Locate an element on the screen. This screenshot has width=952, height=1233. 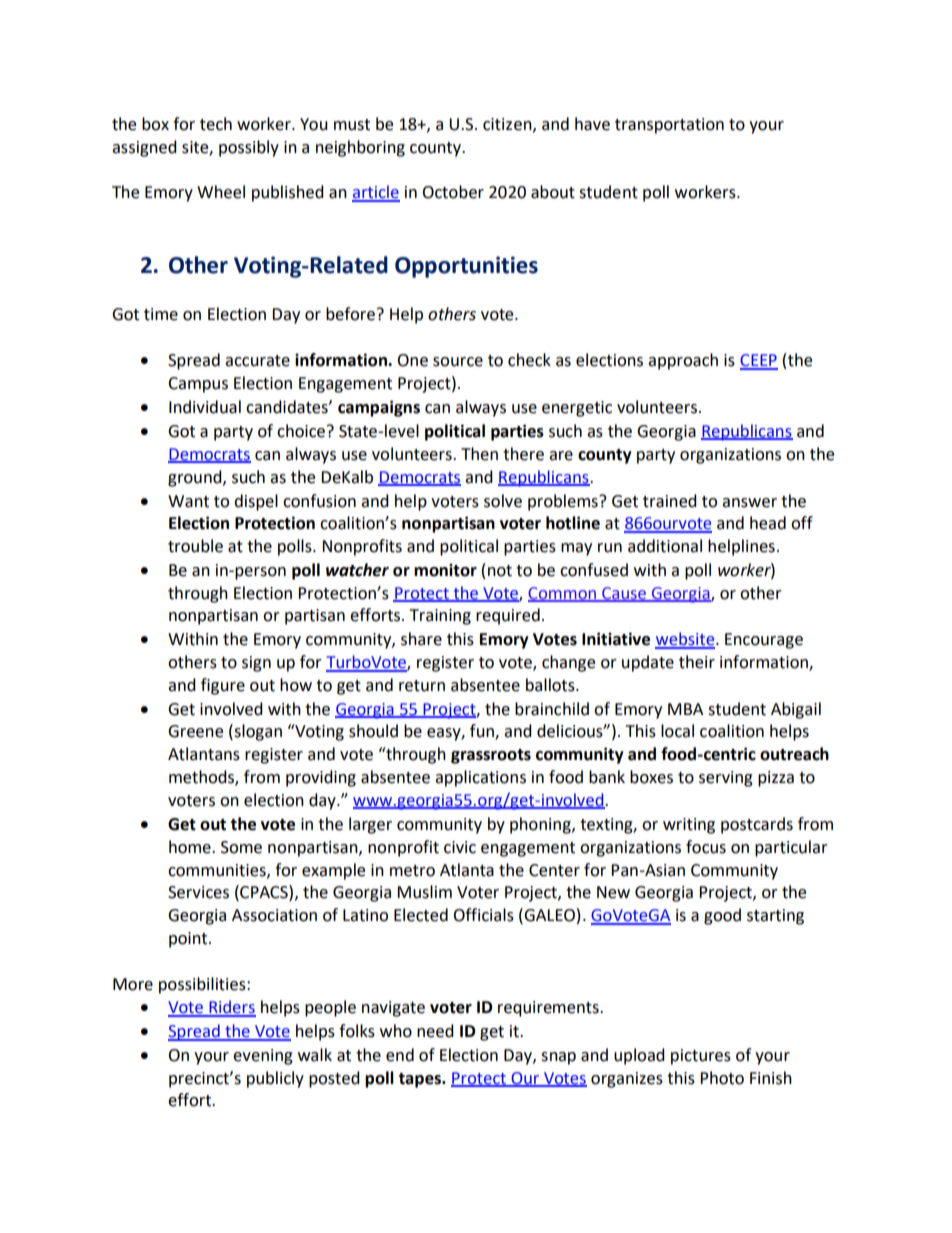
evening is located at coordinates (263, 1057).
